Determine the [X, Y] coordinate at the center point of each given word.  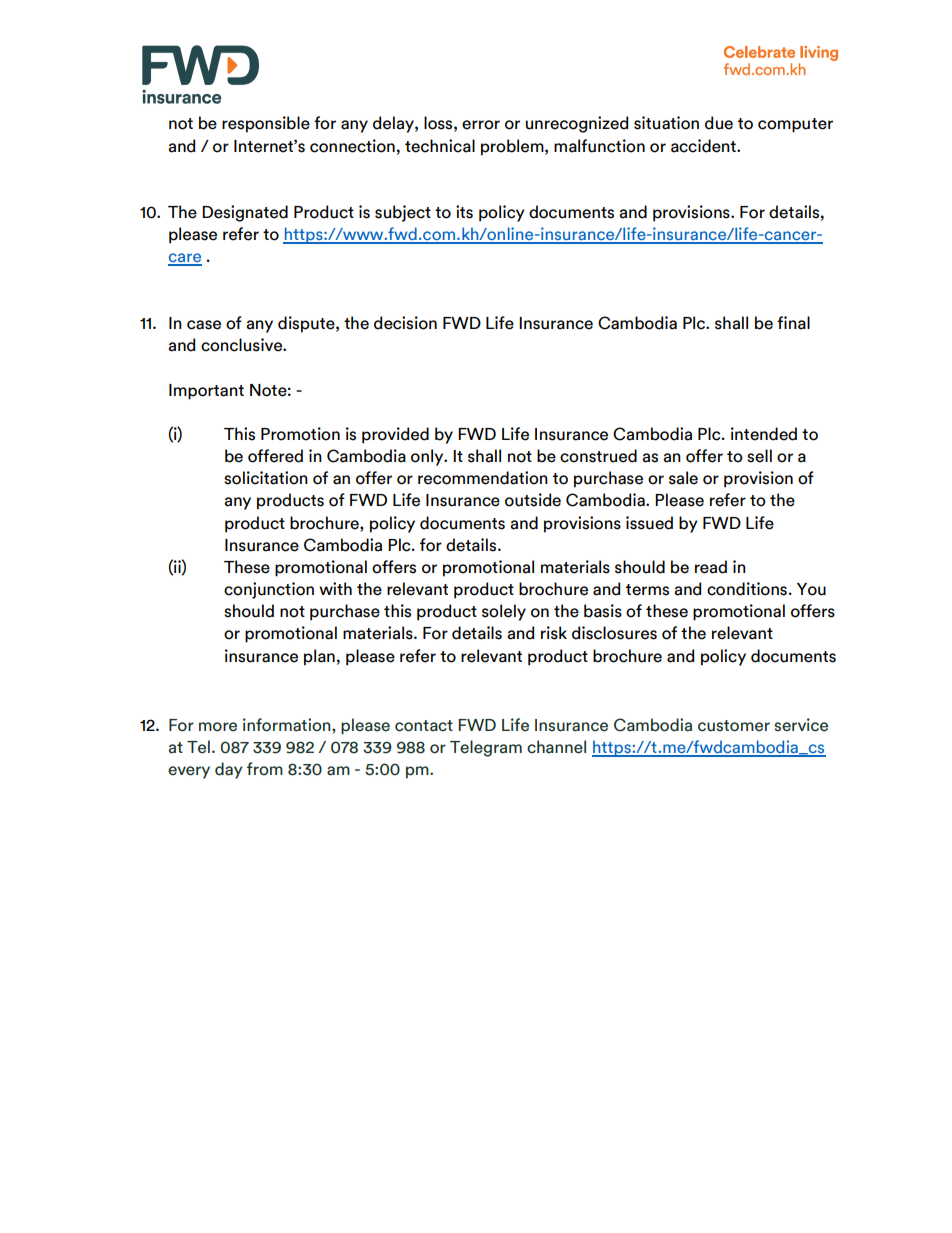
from [265, 769]
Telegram [486, 748]
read [711, 567]
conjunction [269, 590]
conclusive [242, 345]
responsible [266, 124]
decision [405, 323]
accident [704, 146]
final [793, 323]
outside [533, 500]
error [481, 125]
